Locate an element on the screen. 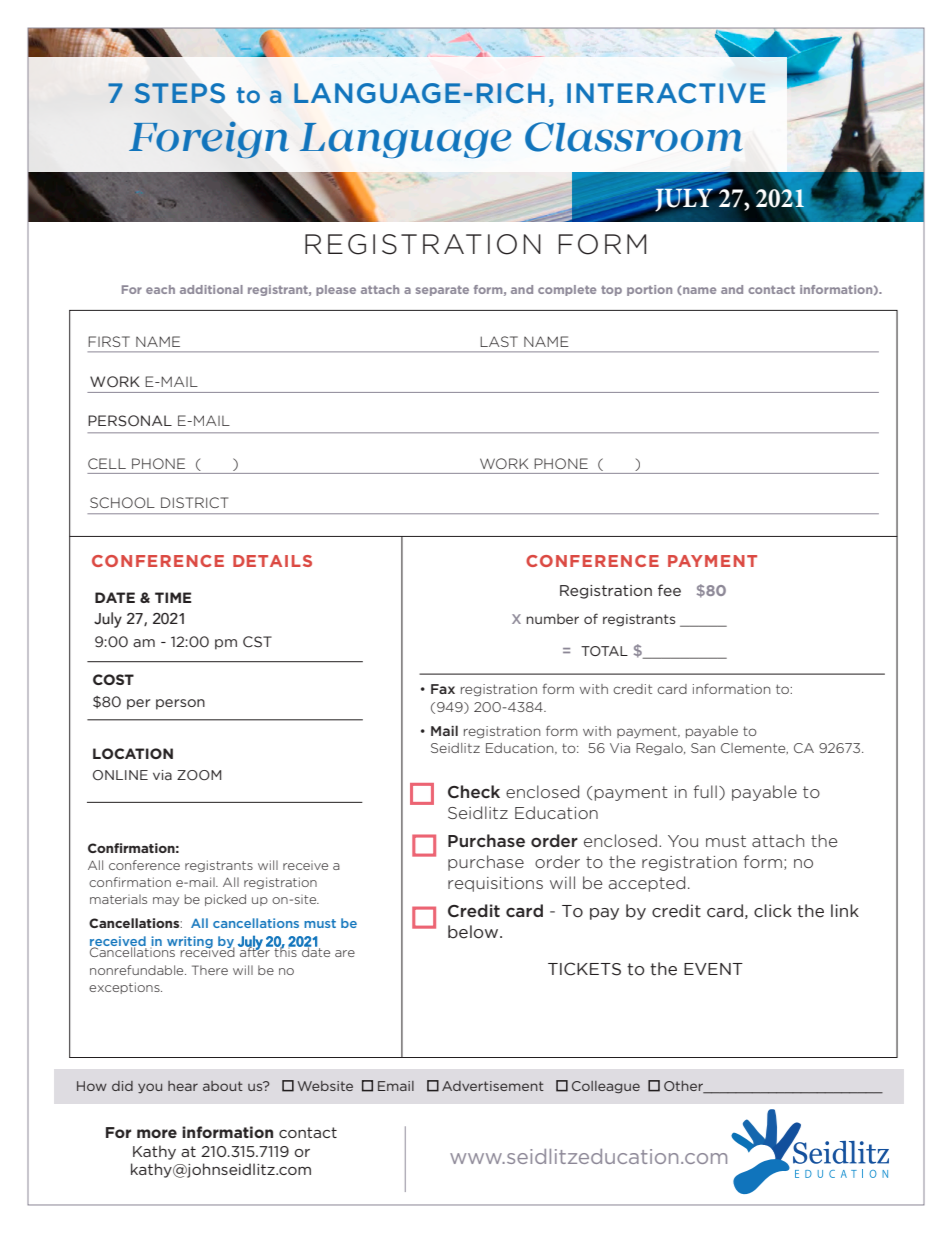  Check is located at coordinates (474, 791).
